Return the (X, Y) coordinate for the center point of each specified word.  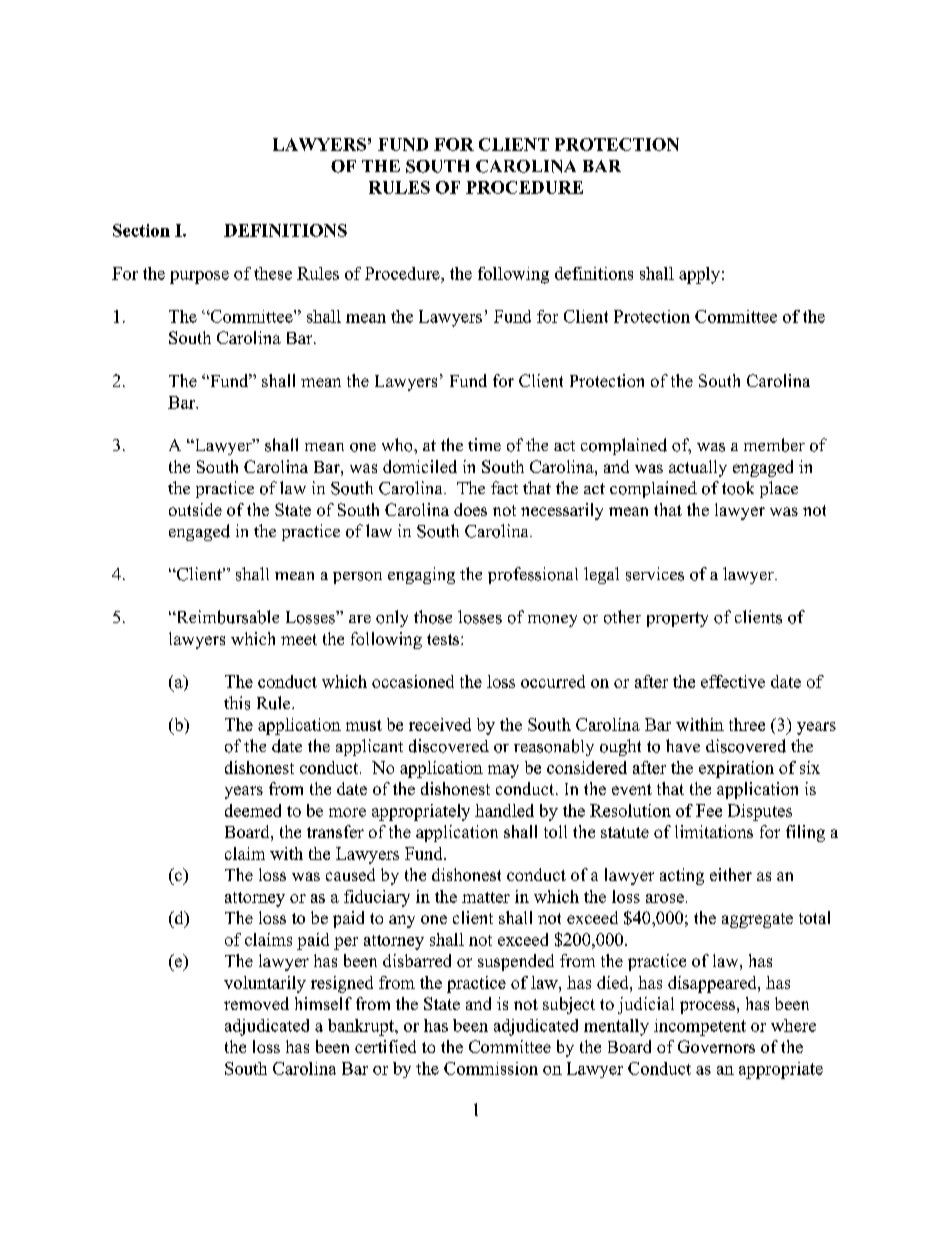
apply (699, 275)
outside (195, 509)
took (738, 488)
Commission (491, 1068)
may (503, 771)
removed (256, 1003)
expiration (736, 769)
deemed (253, 810)
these (273, 273)
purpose (199, 277)
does (470, 509)
